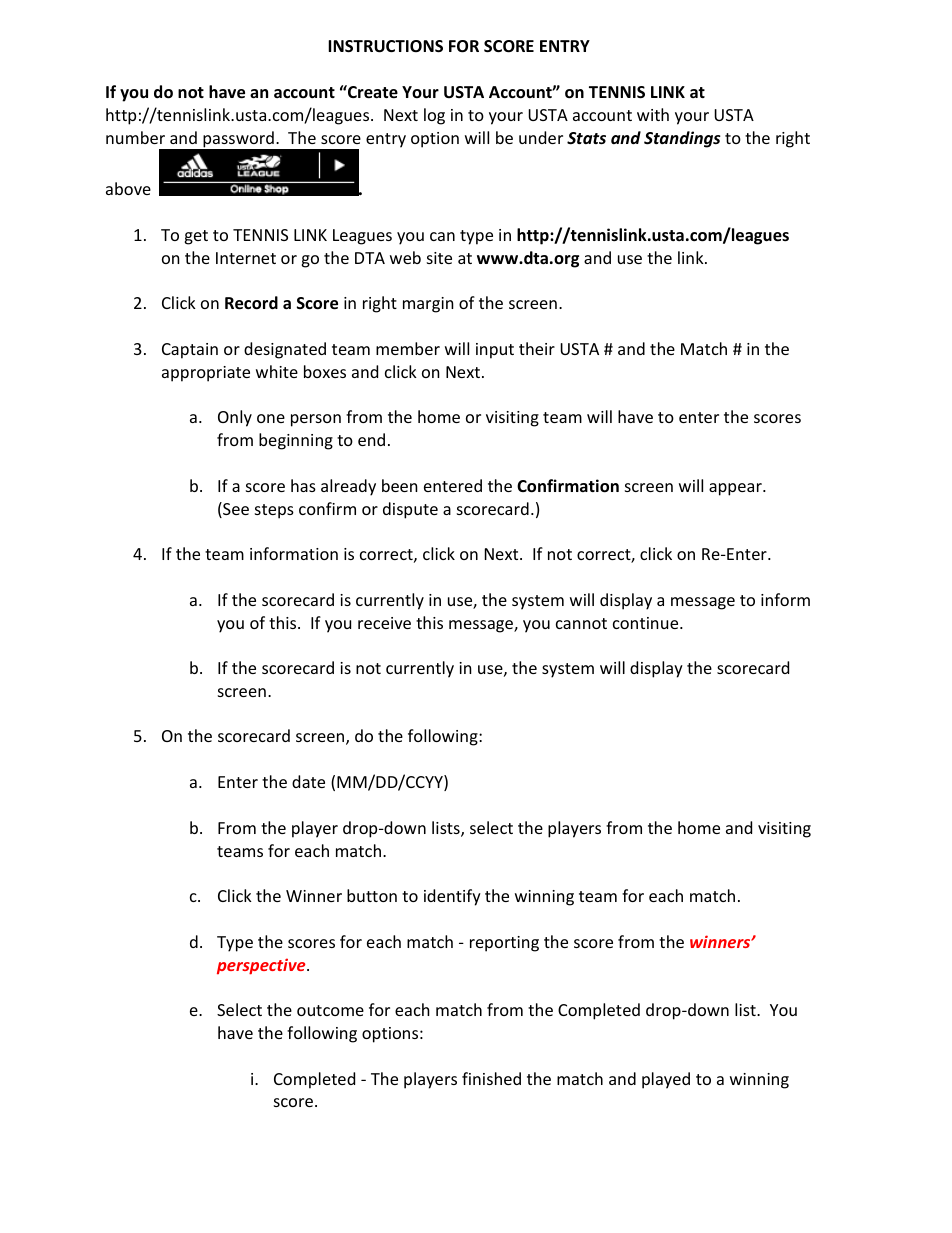  What do you see at coordinates (653, 114) in the document?
I see `with` at bounding box center [653, 114].
